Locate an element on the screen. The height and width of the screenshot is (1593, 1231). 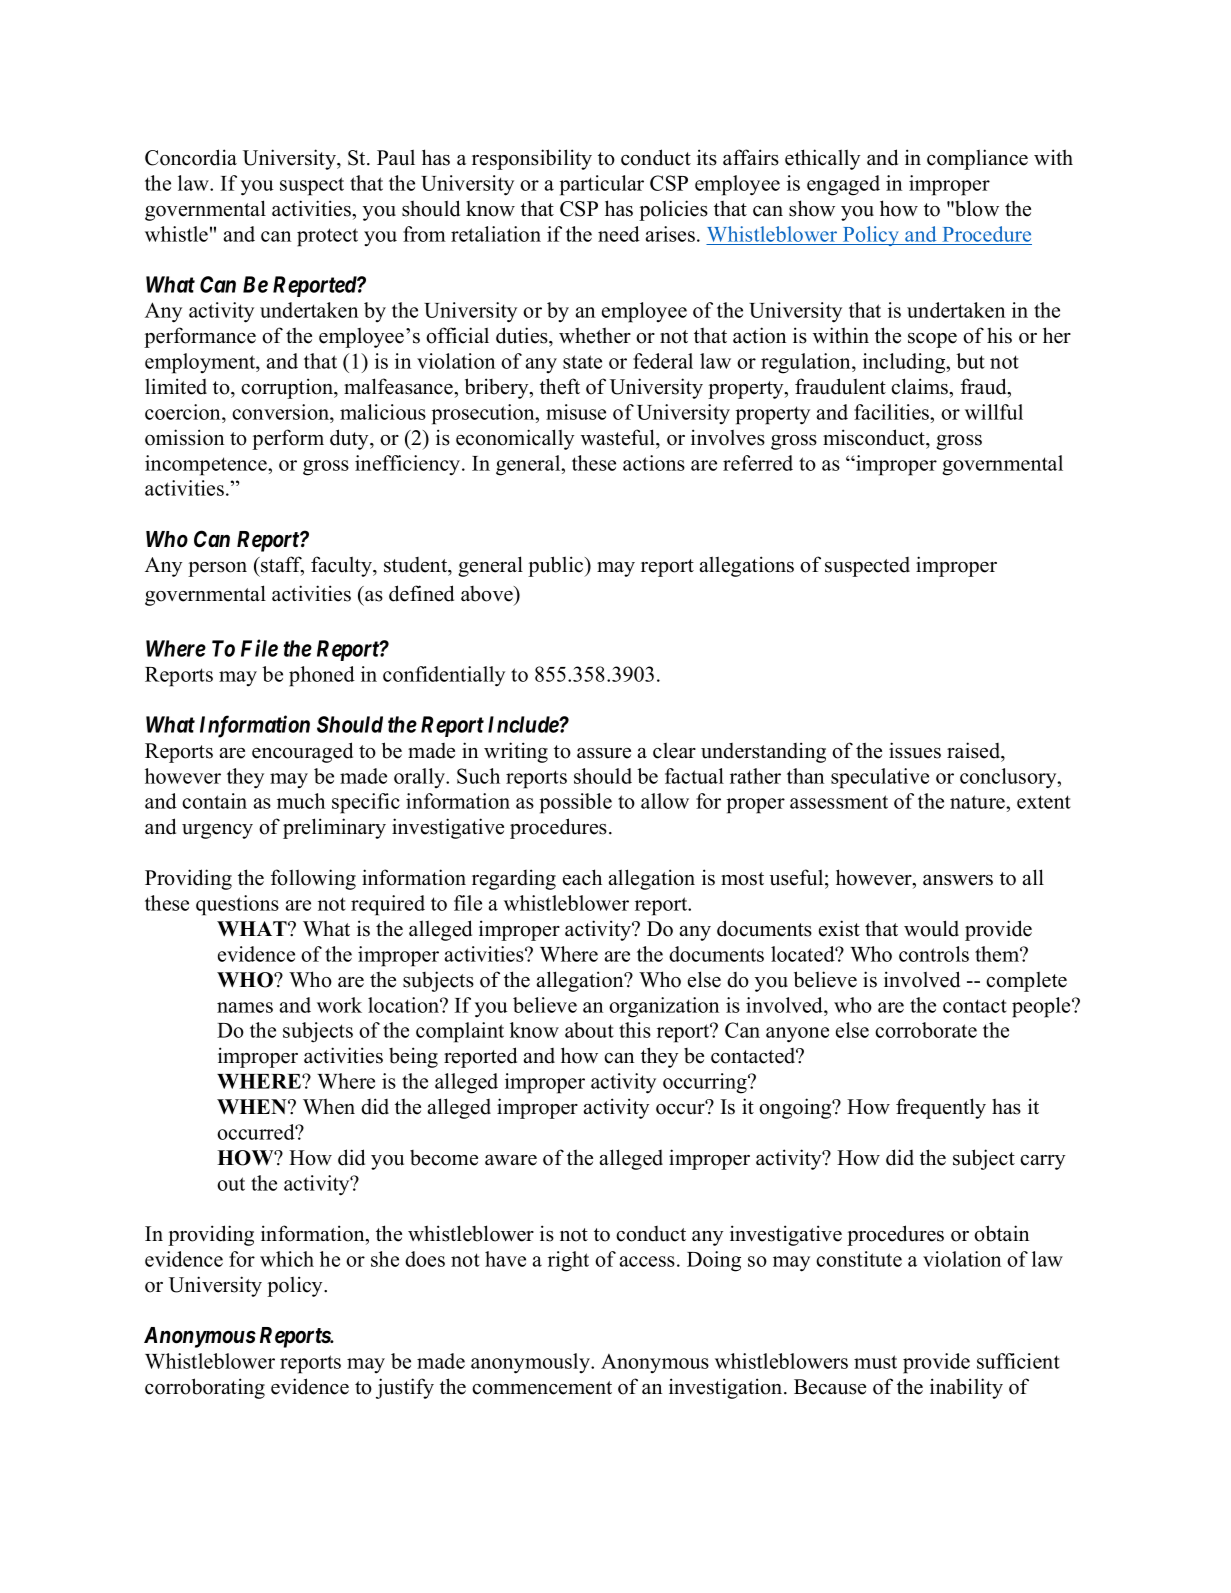
particular is located at coordinates (602, 185).
